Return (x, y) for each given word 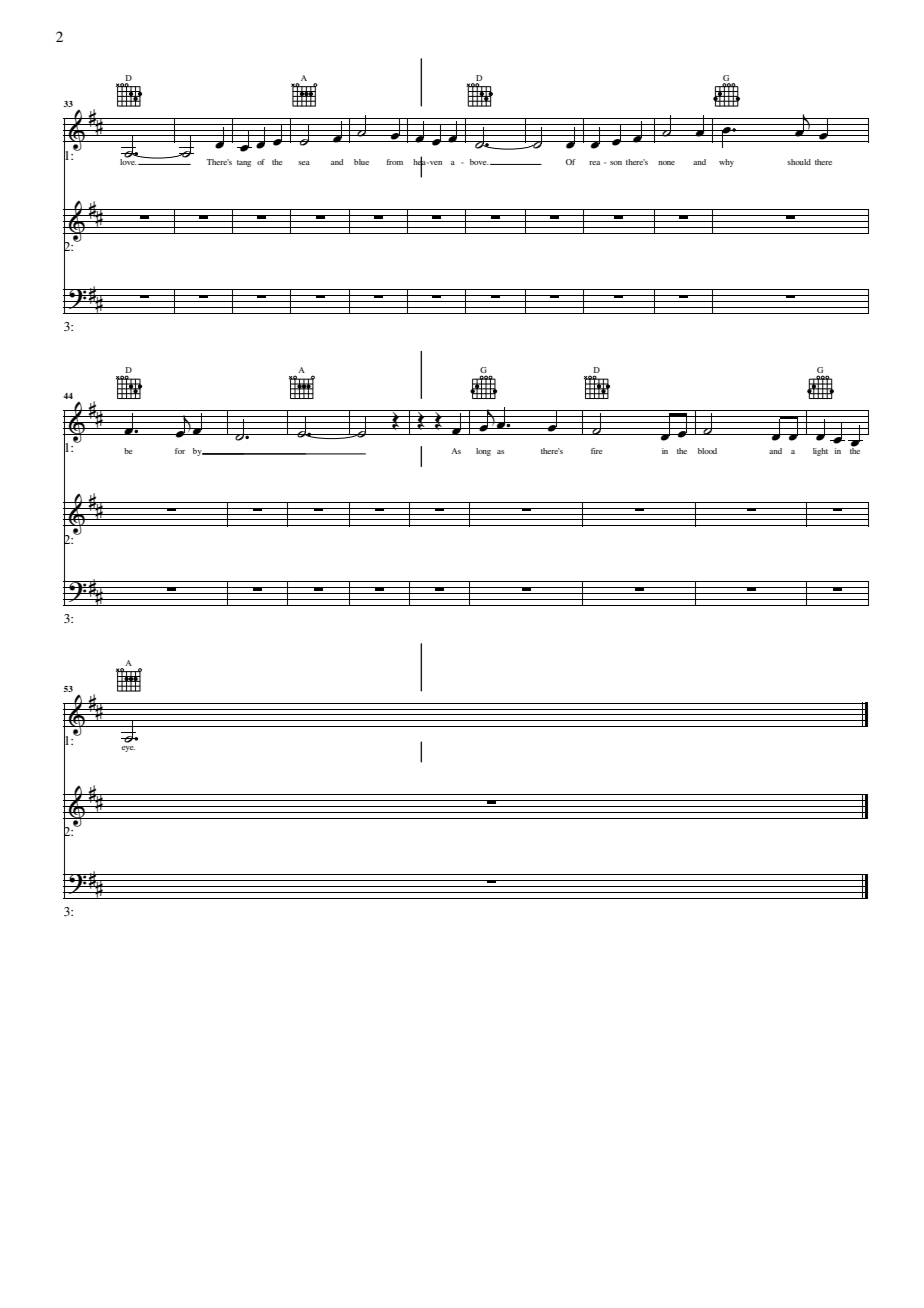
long (483, 452)
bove (479, 162)
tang (244, 163)
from (395, 162)
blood (707, 451)
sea (304, 163)
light (820, 452)
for (180, 451)
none (666, 163)
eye (128, 749)
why (726, 163)
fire (596, 451)
